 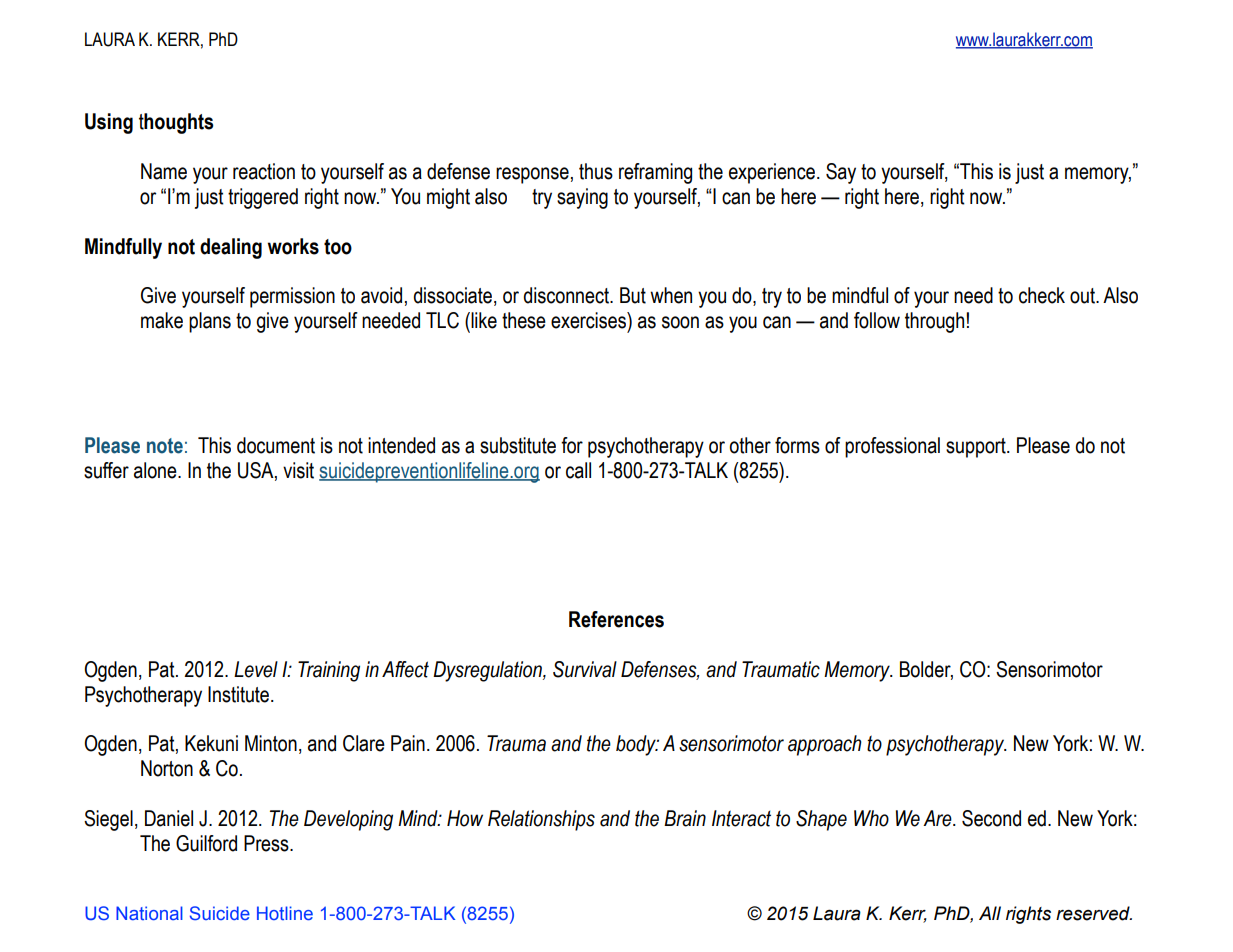 I want to click on thus, so click(x=596, y=171).
